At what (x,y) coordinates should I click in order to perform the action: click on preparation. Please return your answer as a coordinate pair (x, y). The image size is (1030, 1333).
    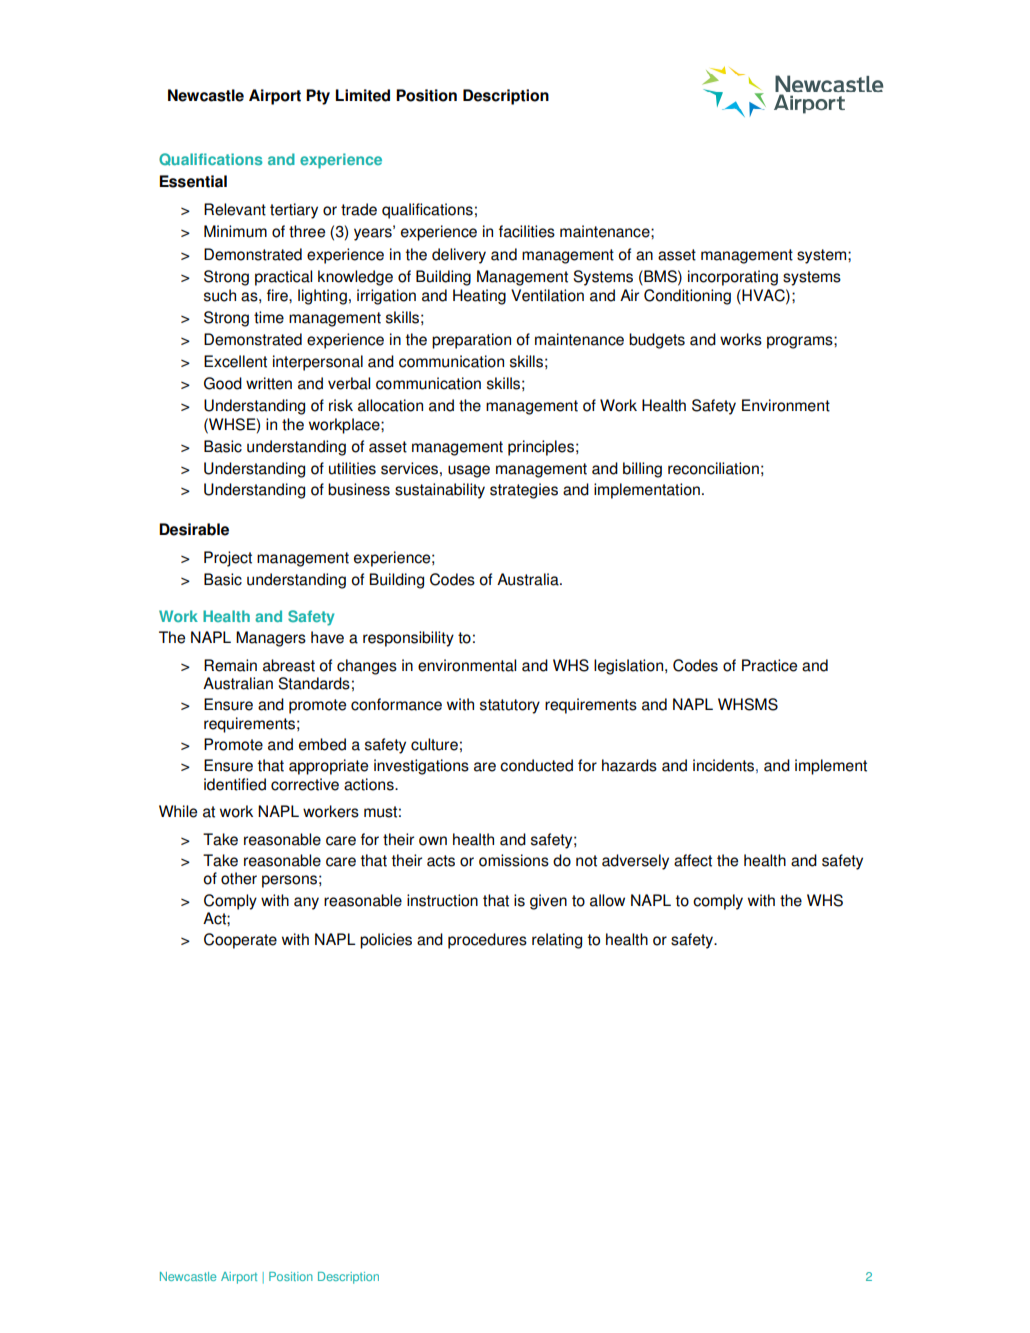
    Looking at the image, I should click on (471, 341).
